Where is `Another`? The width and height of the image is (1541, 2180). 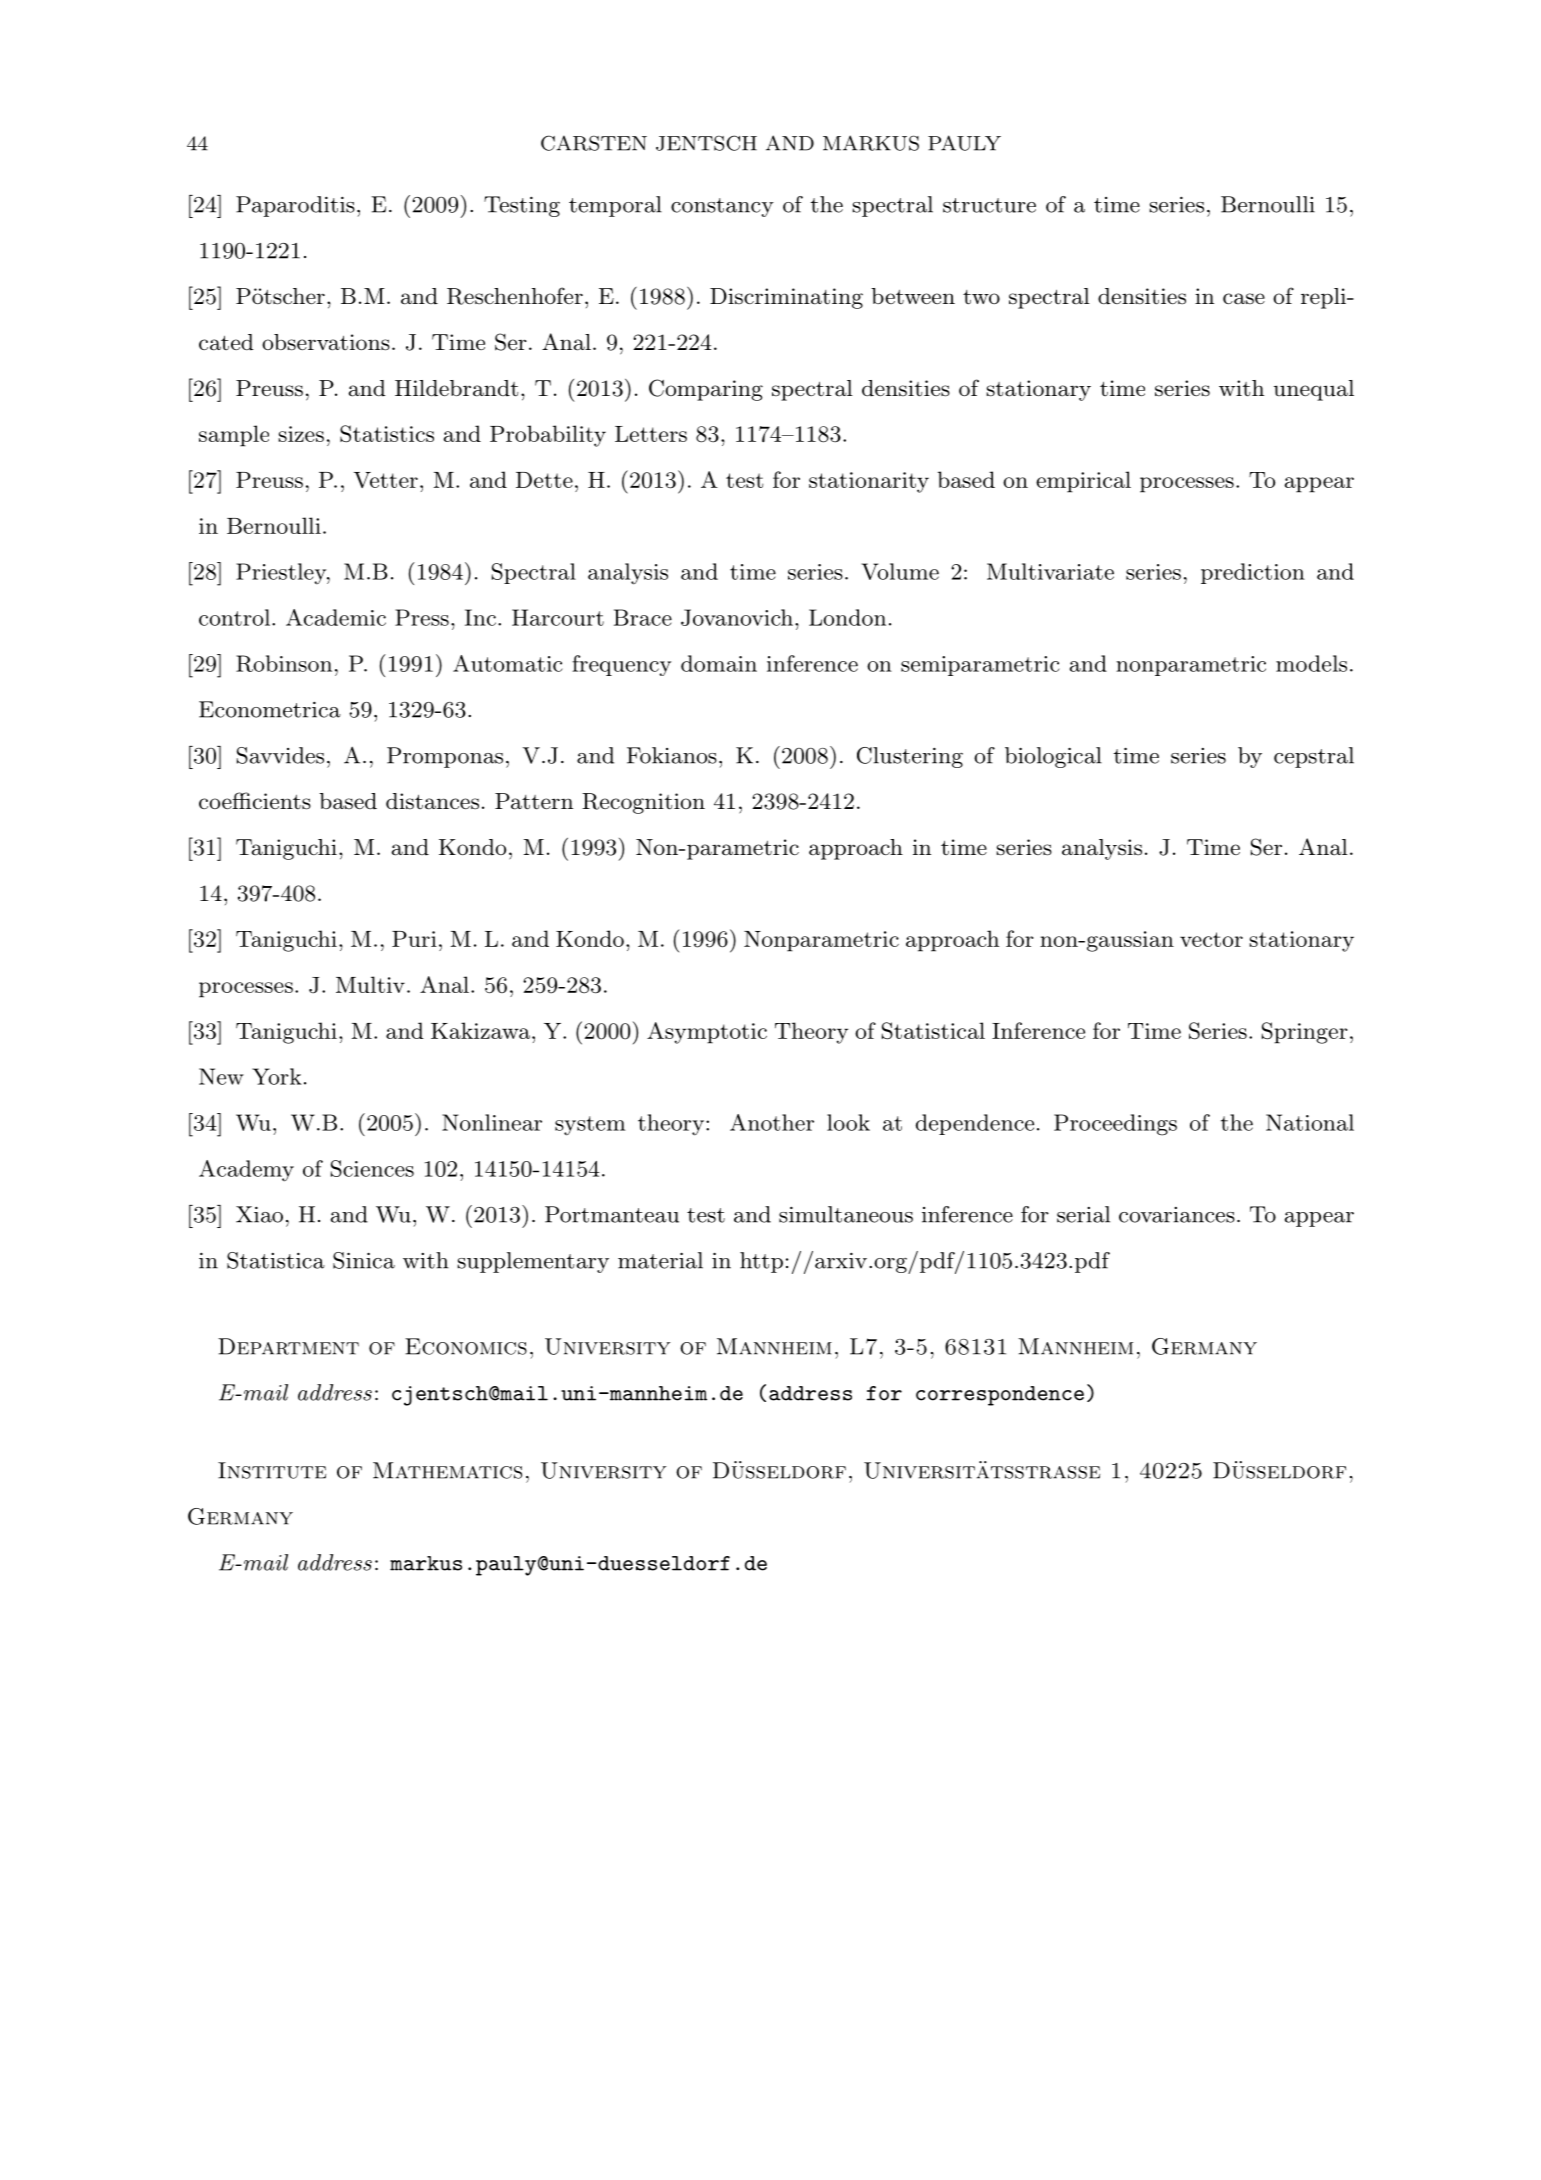
Another is located at coordinates (772, 1122).
